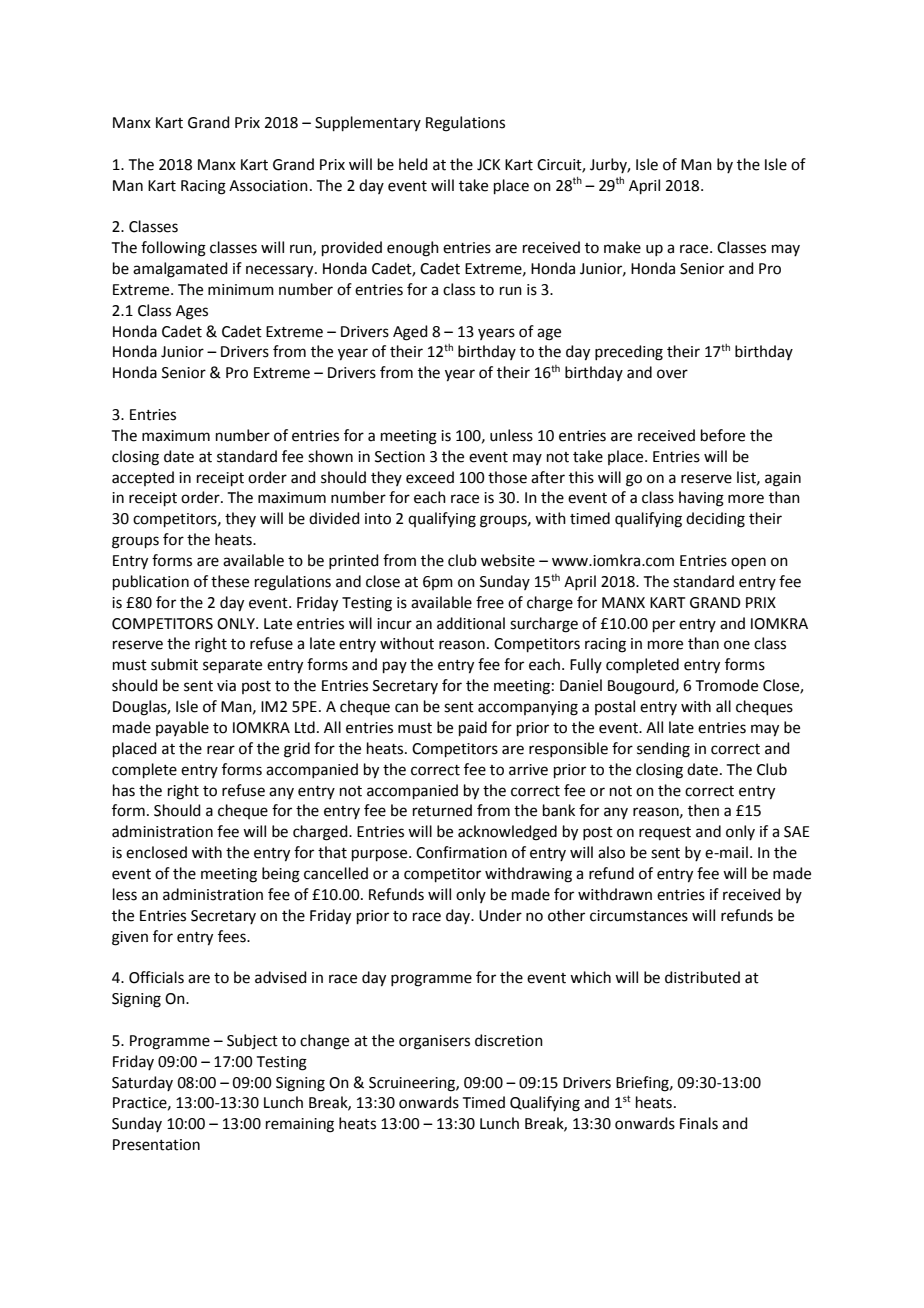 The image size is (924, 1308). Describe the element at coordinates (703, 810) in the screenshot. I see `then` at that location.
